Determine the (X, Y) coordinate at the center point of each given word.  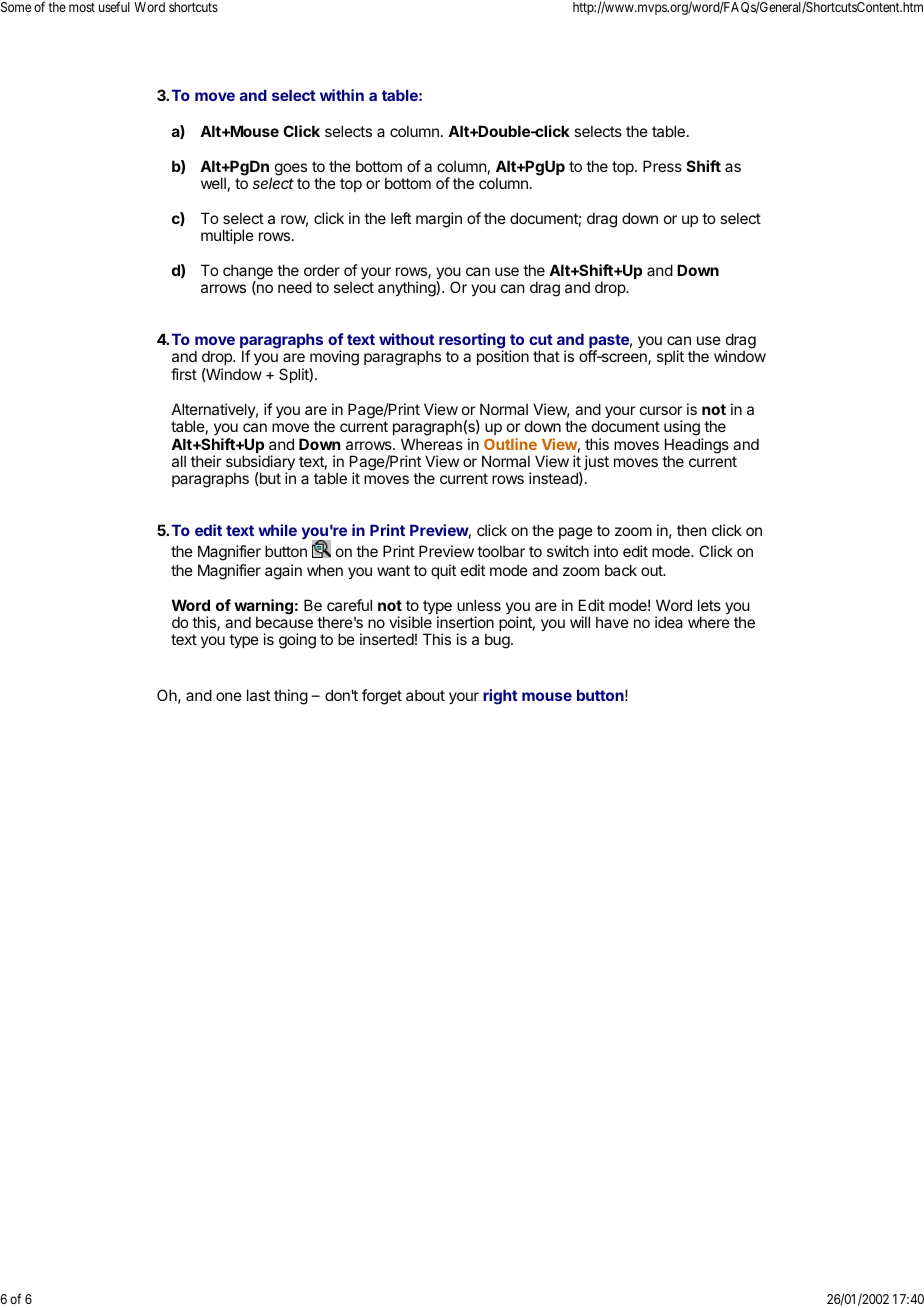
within (342, 95)
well (213, 183)
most (82, 7)
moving (334, 359)
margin (439, 220)
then (691, 530)
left (401, 218)
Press (662, 166)
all (179, 461)
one (229, 696)
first (184, 374)
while (277, 530)
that (546, 356)
